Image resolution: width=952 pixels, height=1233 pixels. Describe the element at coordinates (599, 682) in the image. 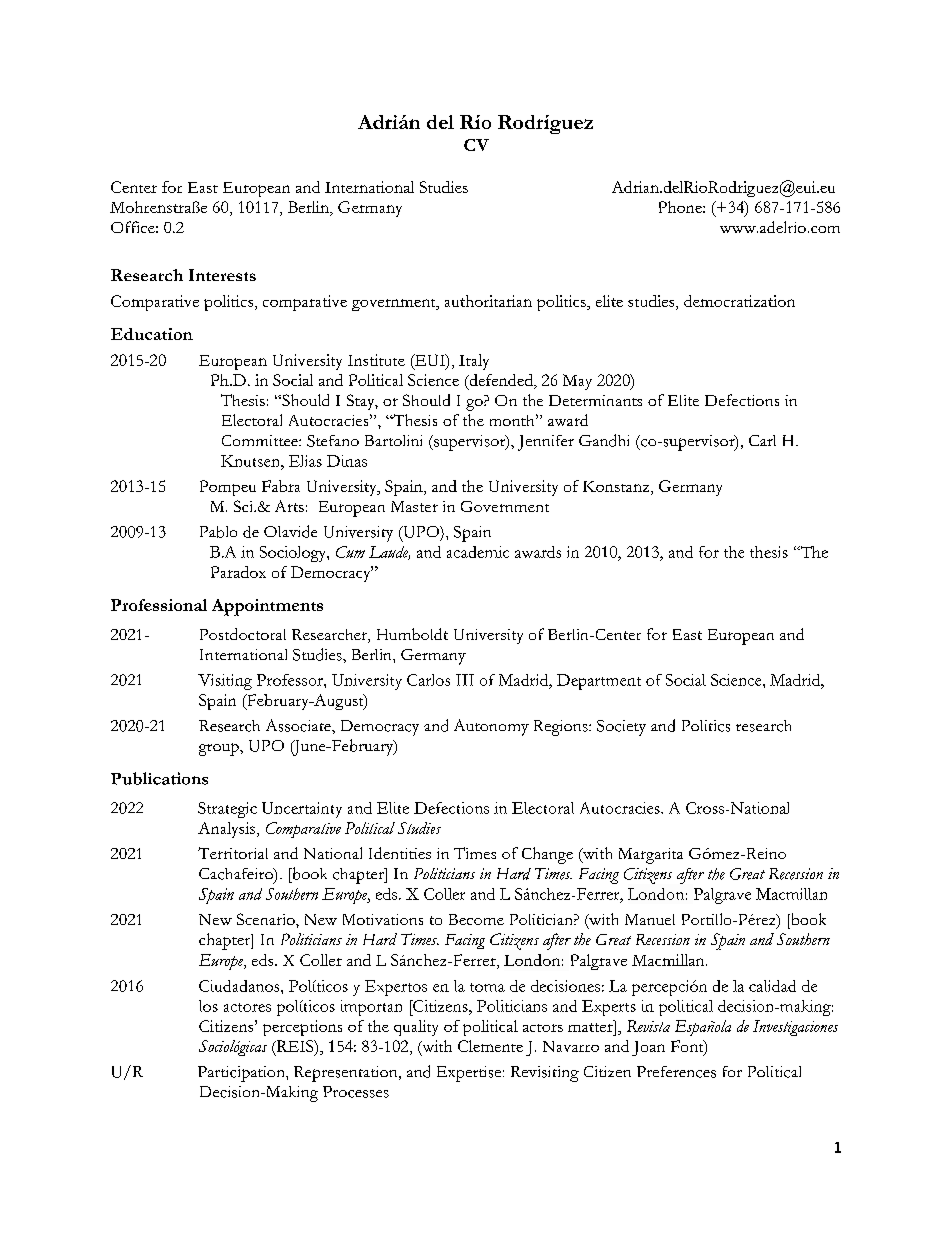

I see `Department` at that location.
